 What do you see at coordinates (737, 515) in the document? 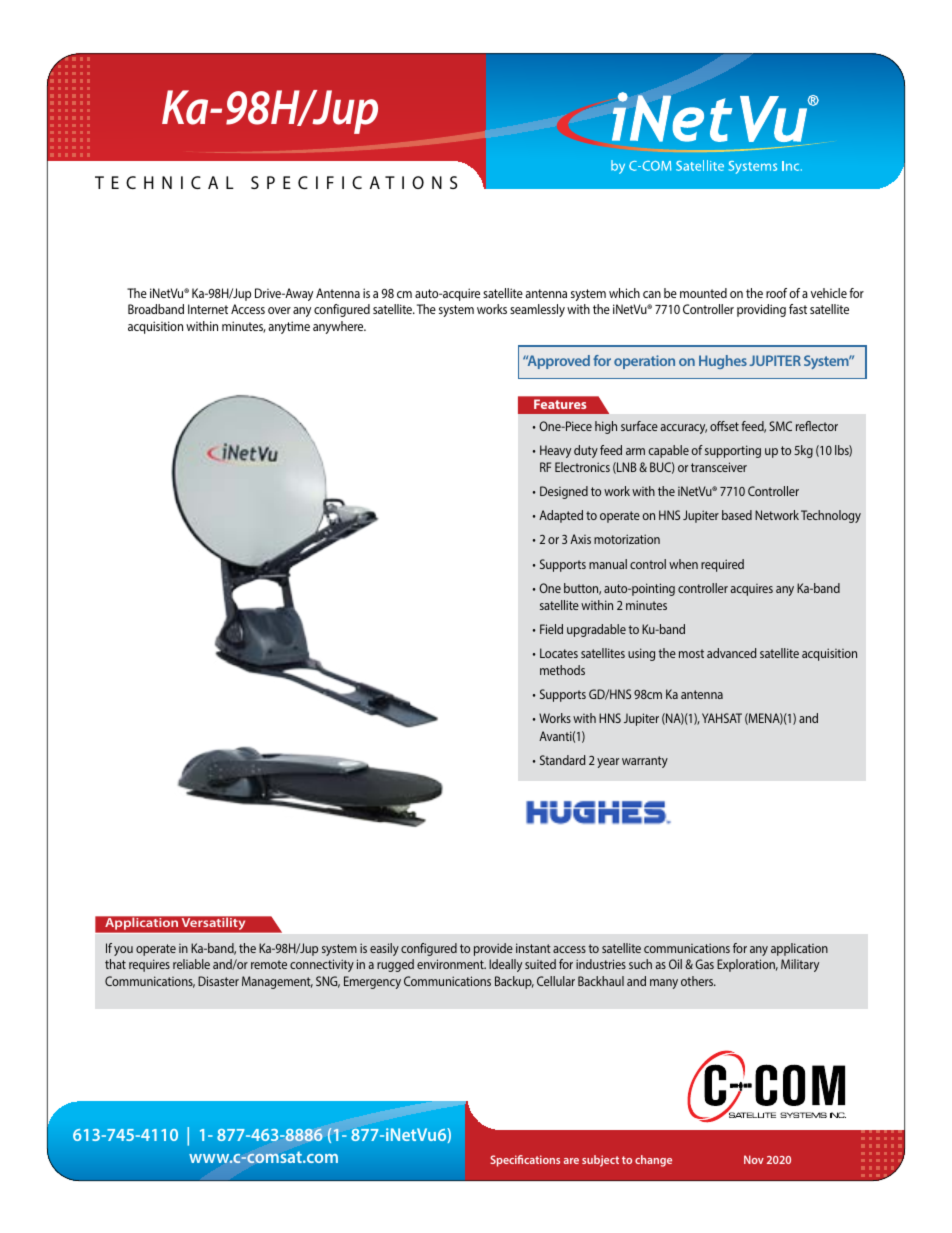
I see `based` at bounding box center [737, 515].
